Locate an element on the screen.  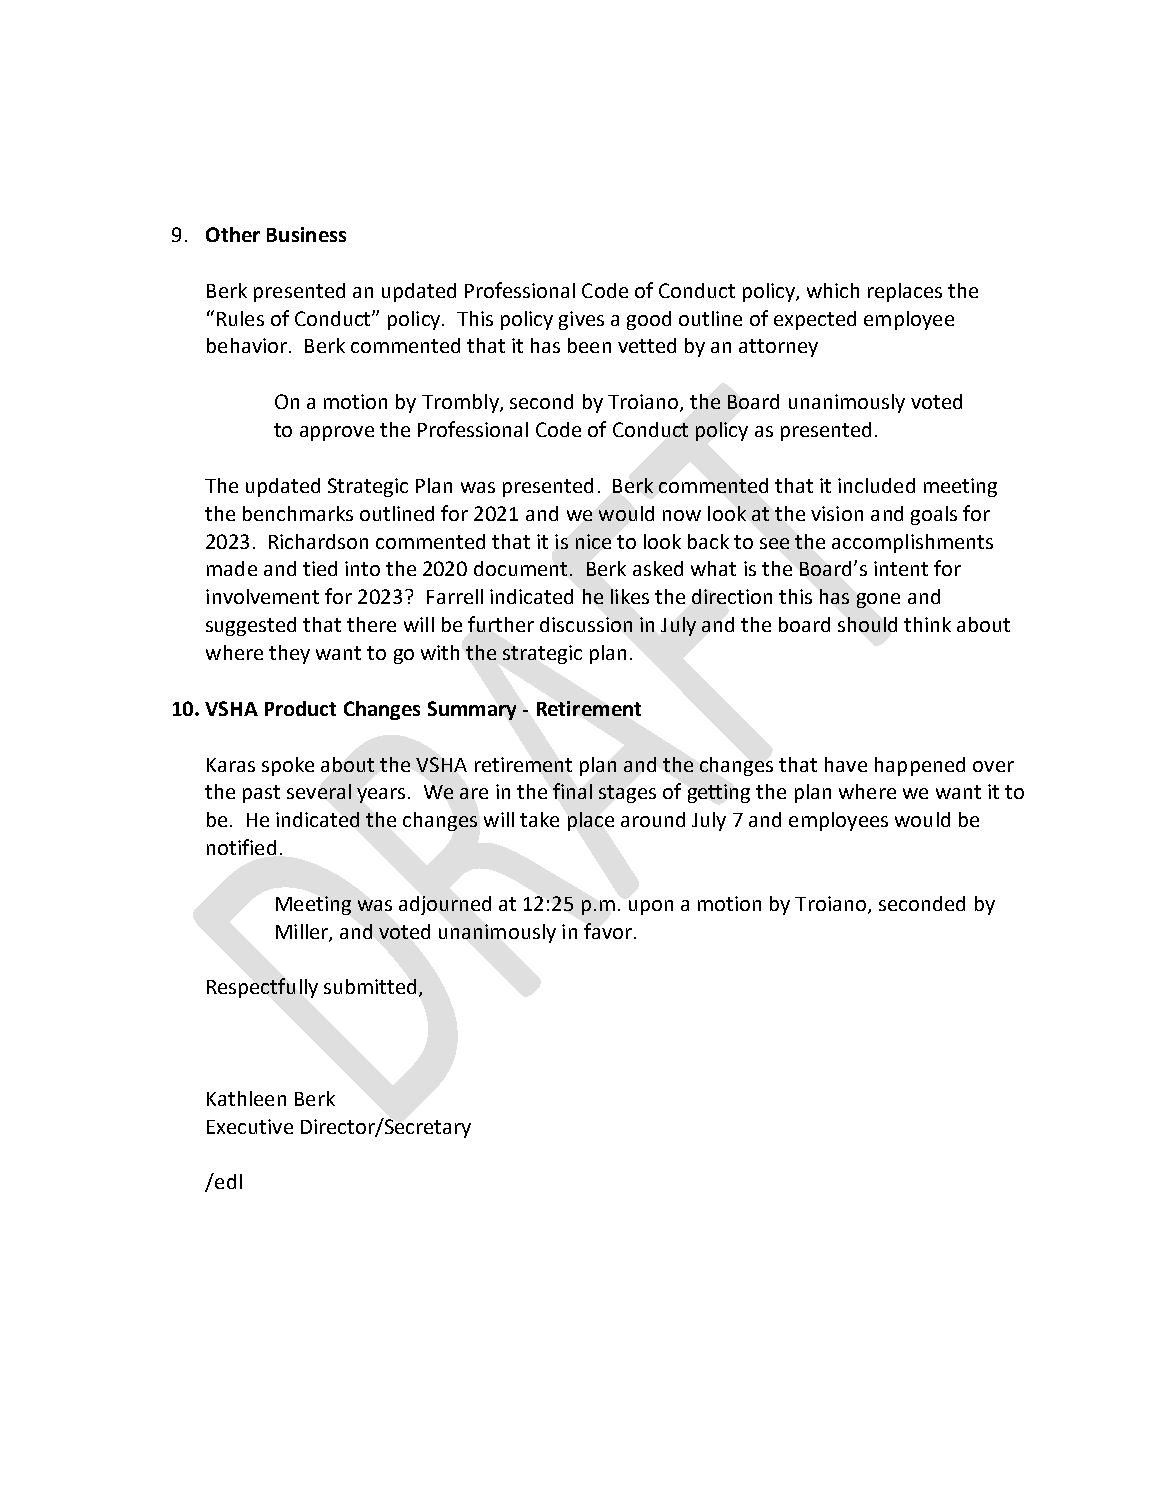
upon is located at coordinates (651, 907).
